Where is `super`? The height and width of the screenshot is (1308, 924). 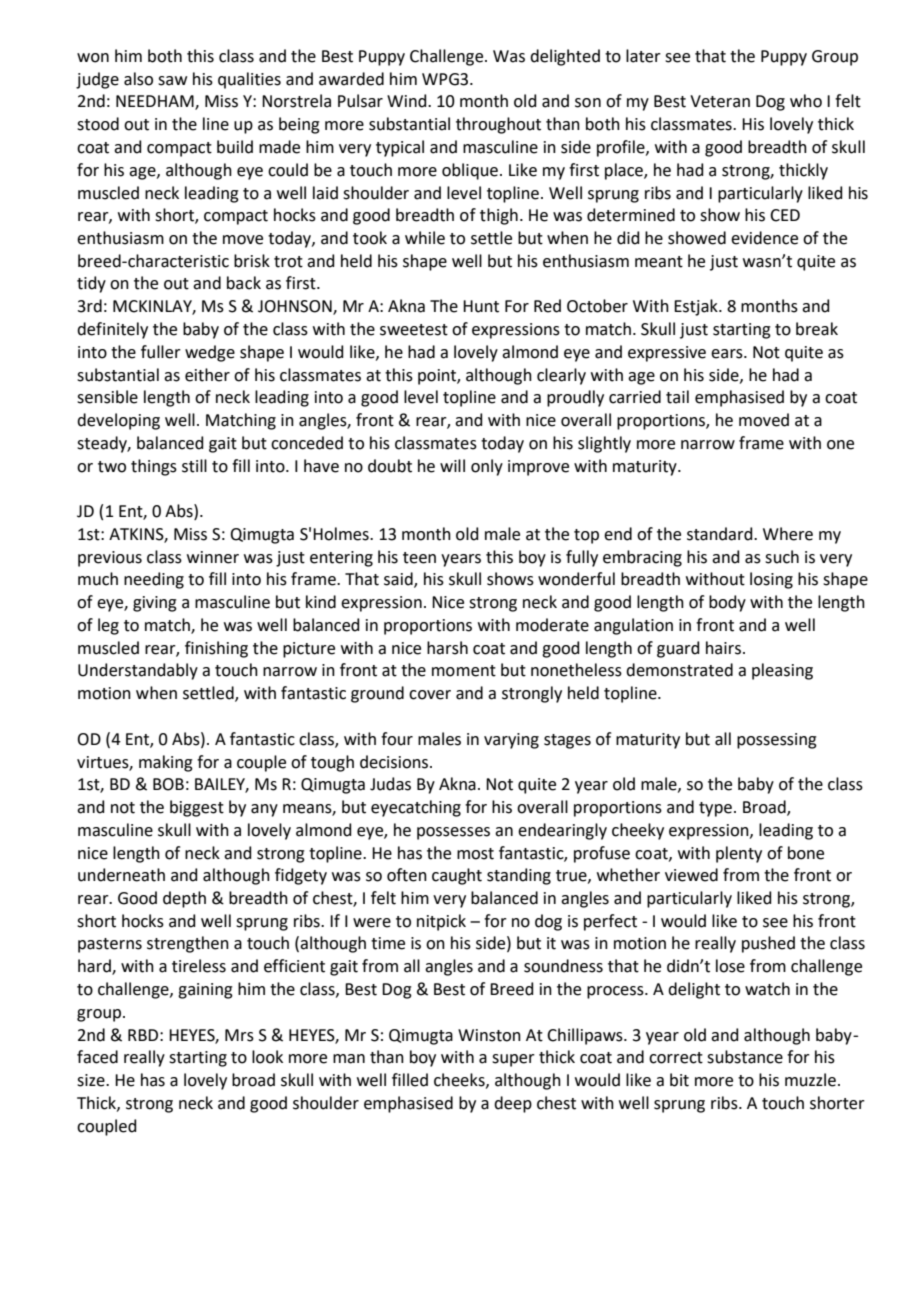 super is located at coordinates (513, 1060).
